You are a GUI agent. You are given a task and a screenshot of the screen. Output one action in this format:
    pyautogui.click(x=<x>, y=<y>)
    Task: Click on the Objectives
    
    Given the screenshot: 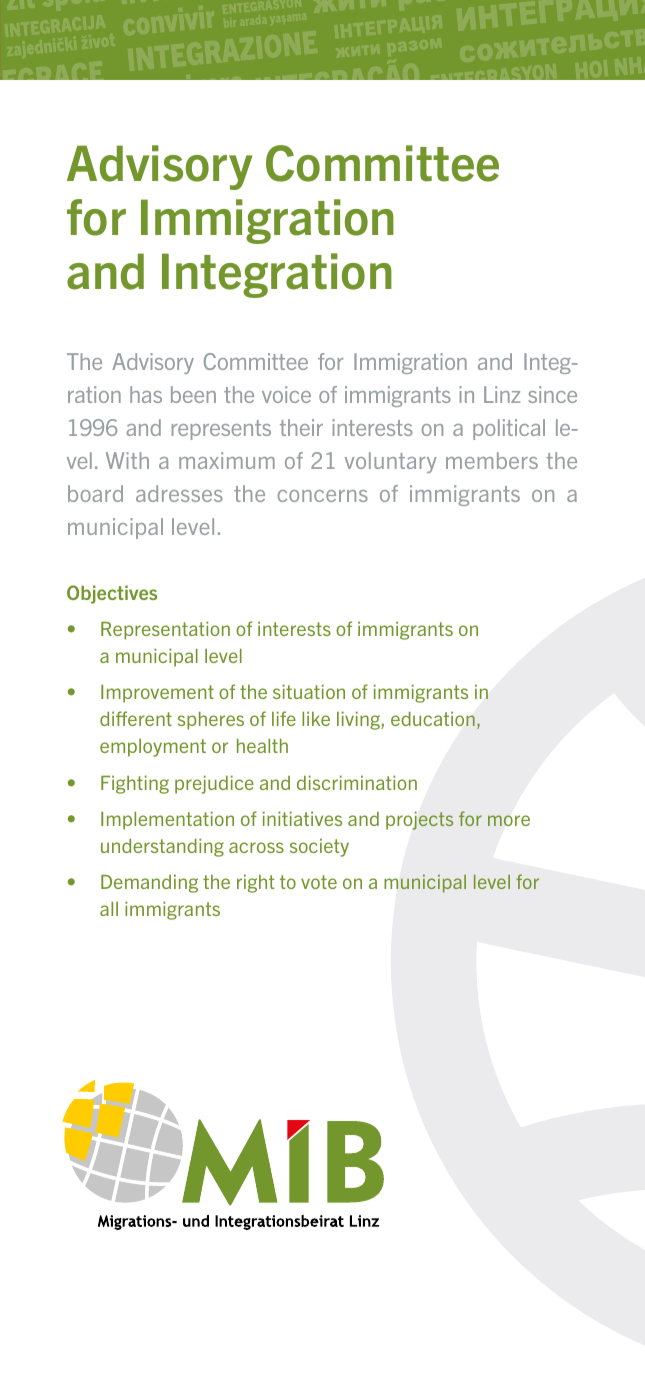 What is the action you would take?
    pyautogui.click(x=112, y=594)
